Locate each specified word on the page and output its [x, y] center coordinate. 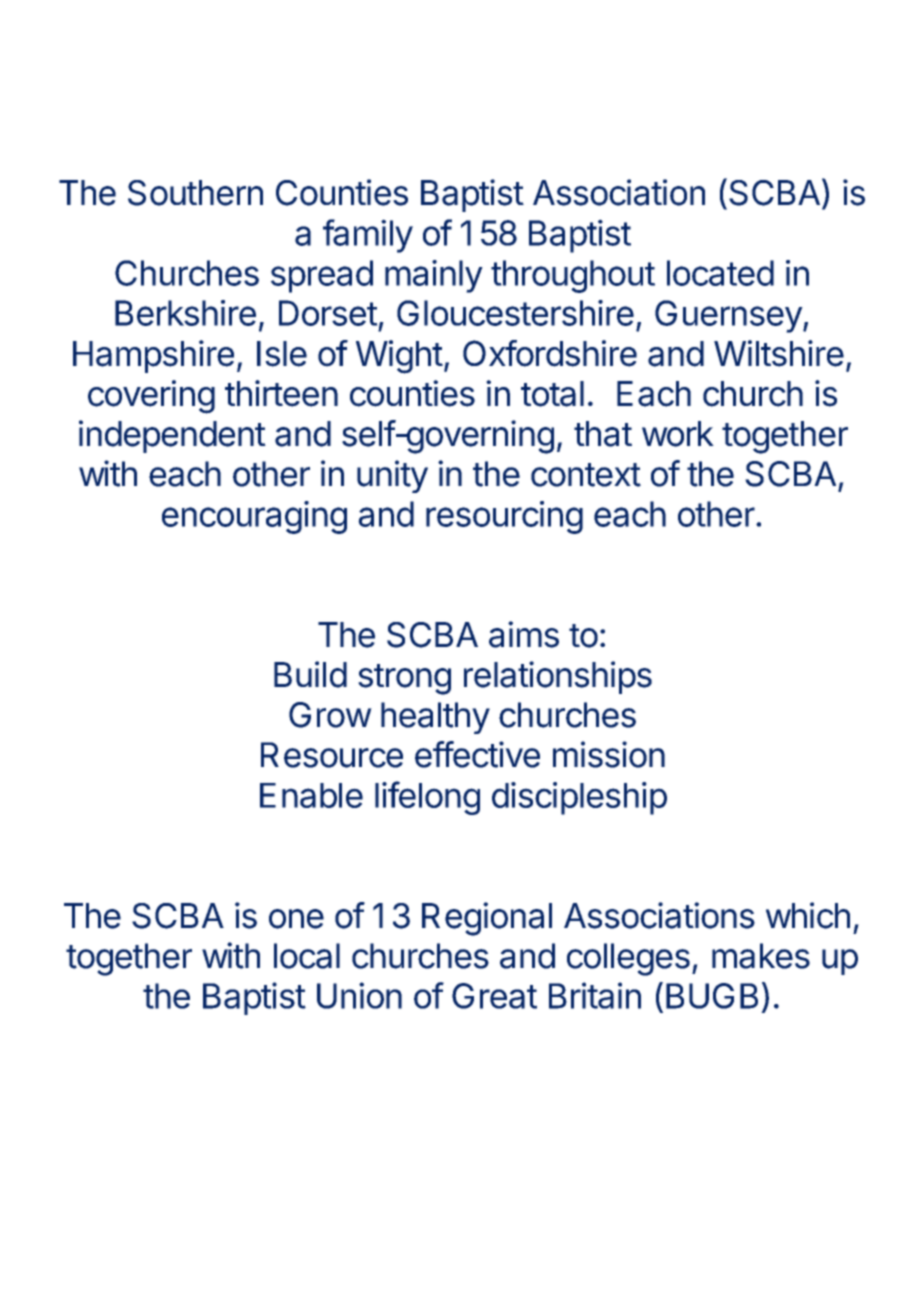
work [678, 434]
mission [609, 754]
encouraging [254, 517]
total [552, 394]
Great [494, 996]
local [307, 956]
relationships [558, 677]
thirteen [281, 393]
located [720, 273]
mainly [434, 276]
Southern [195, 193]
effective [477, 754]
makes [761, 956]
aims [524, 634]
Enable [311, 795]
